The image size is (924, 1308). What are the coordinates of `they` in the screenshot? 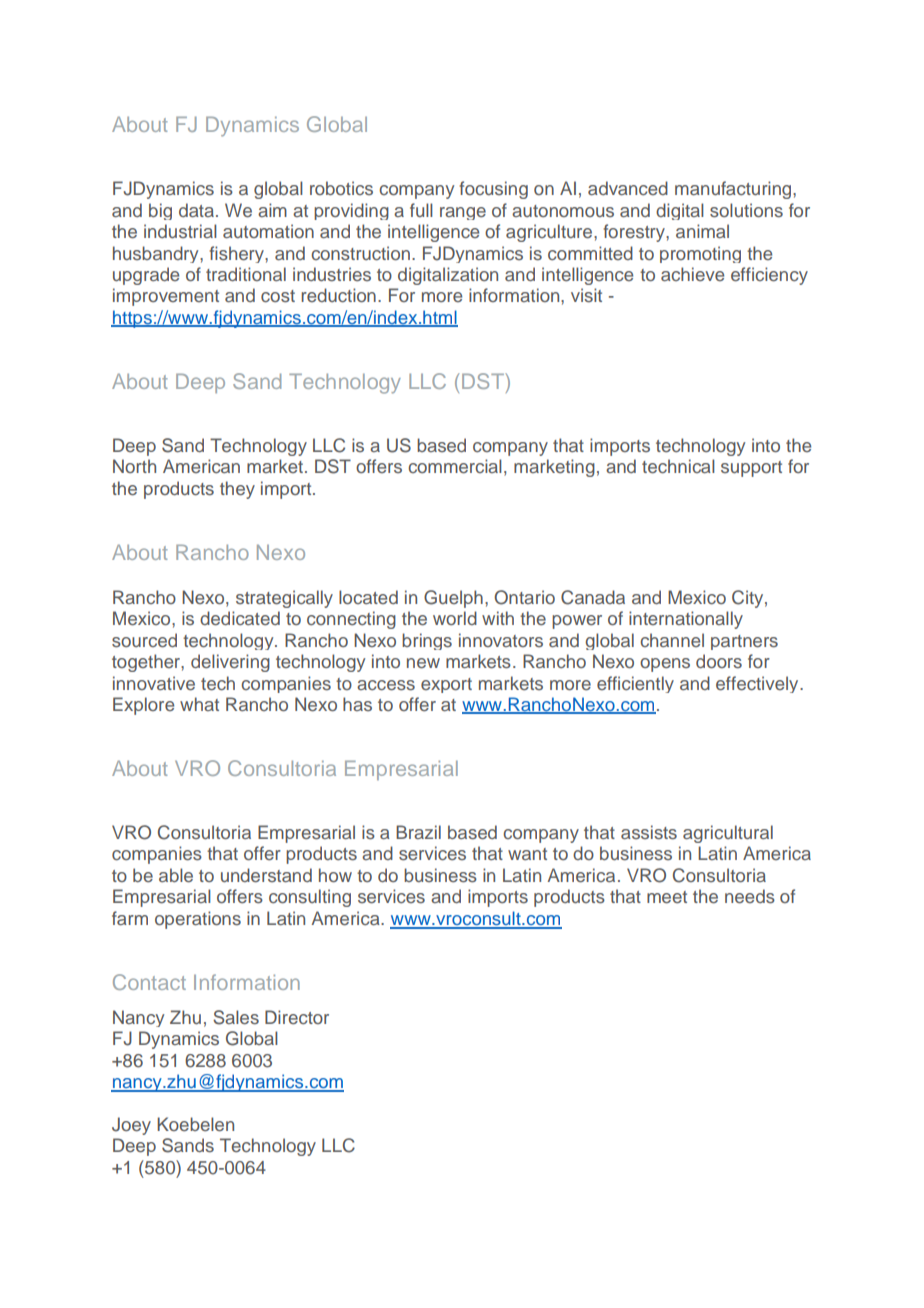 It's located at (237, 490).
